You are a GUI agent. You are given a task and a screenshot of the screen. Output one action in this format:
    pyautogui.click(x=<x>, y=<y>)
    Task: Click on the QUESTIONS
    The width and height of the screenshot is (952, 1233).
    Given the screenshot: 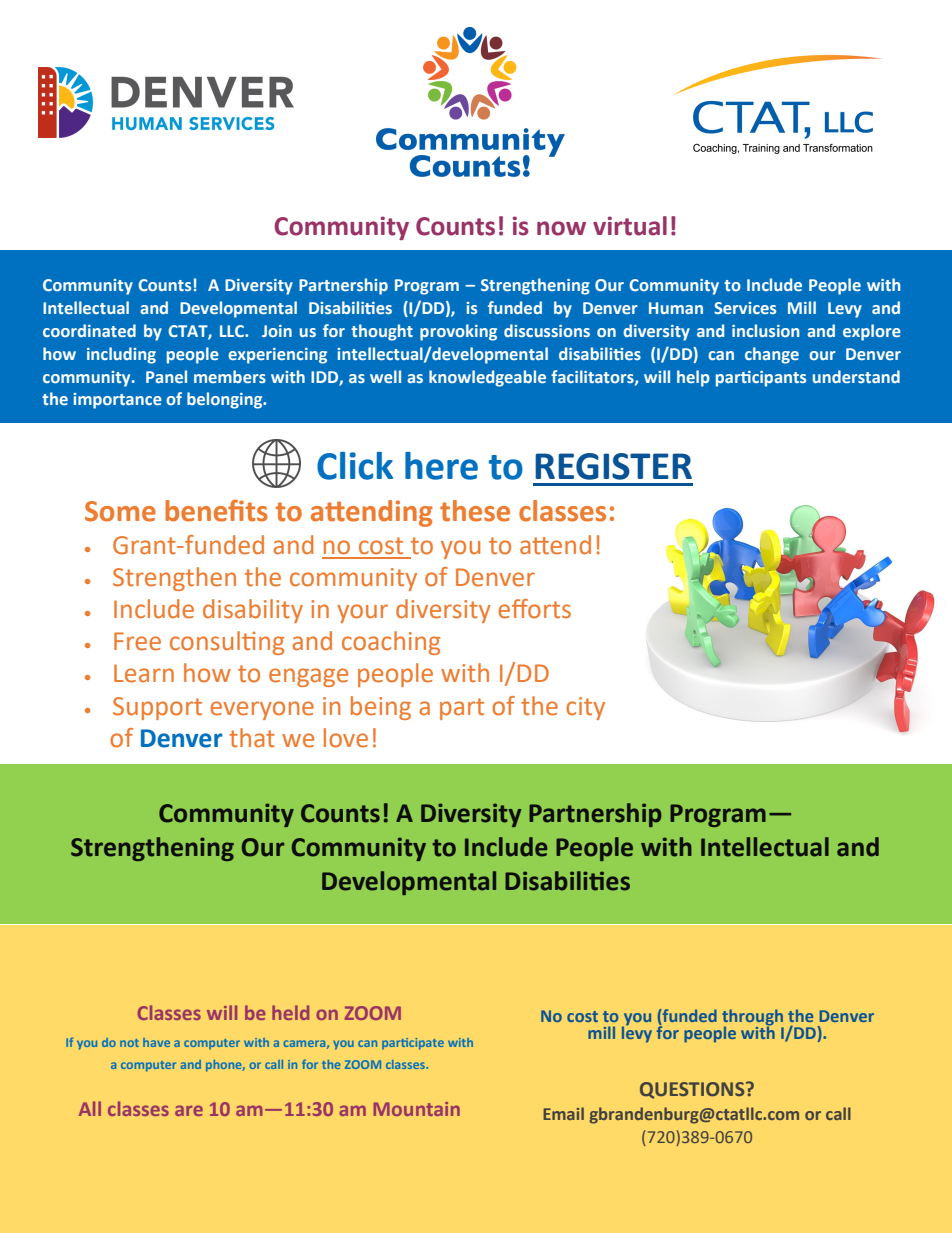 What is the action you would take?
    pyautogui.click(x=693, y=1090)
